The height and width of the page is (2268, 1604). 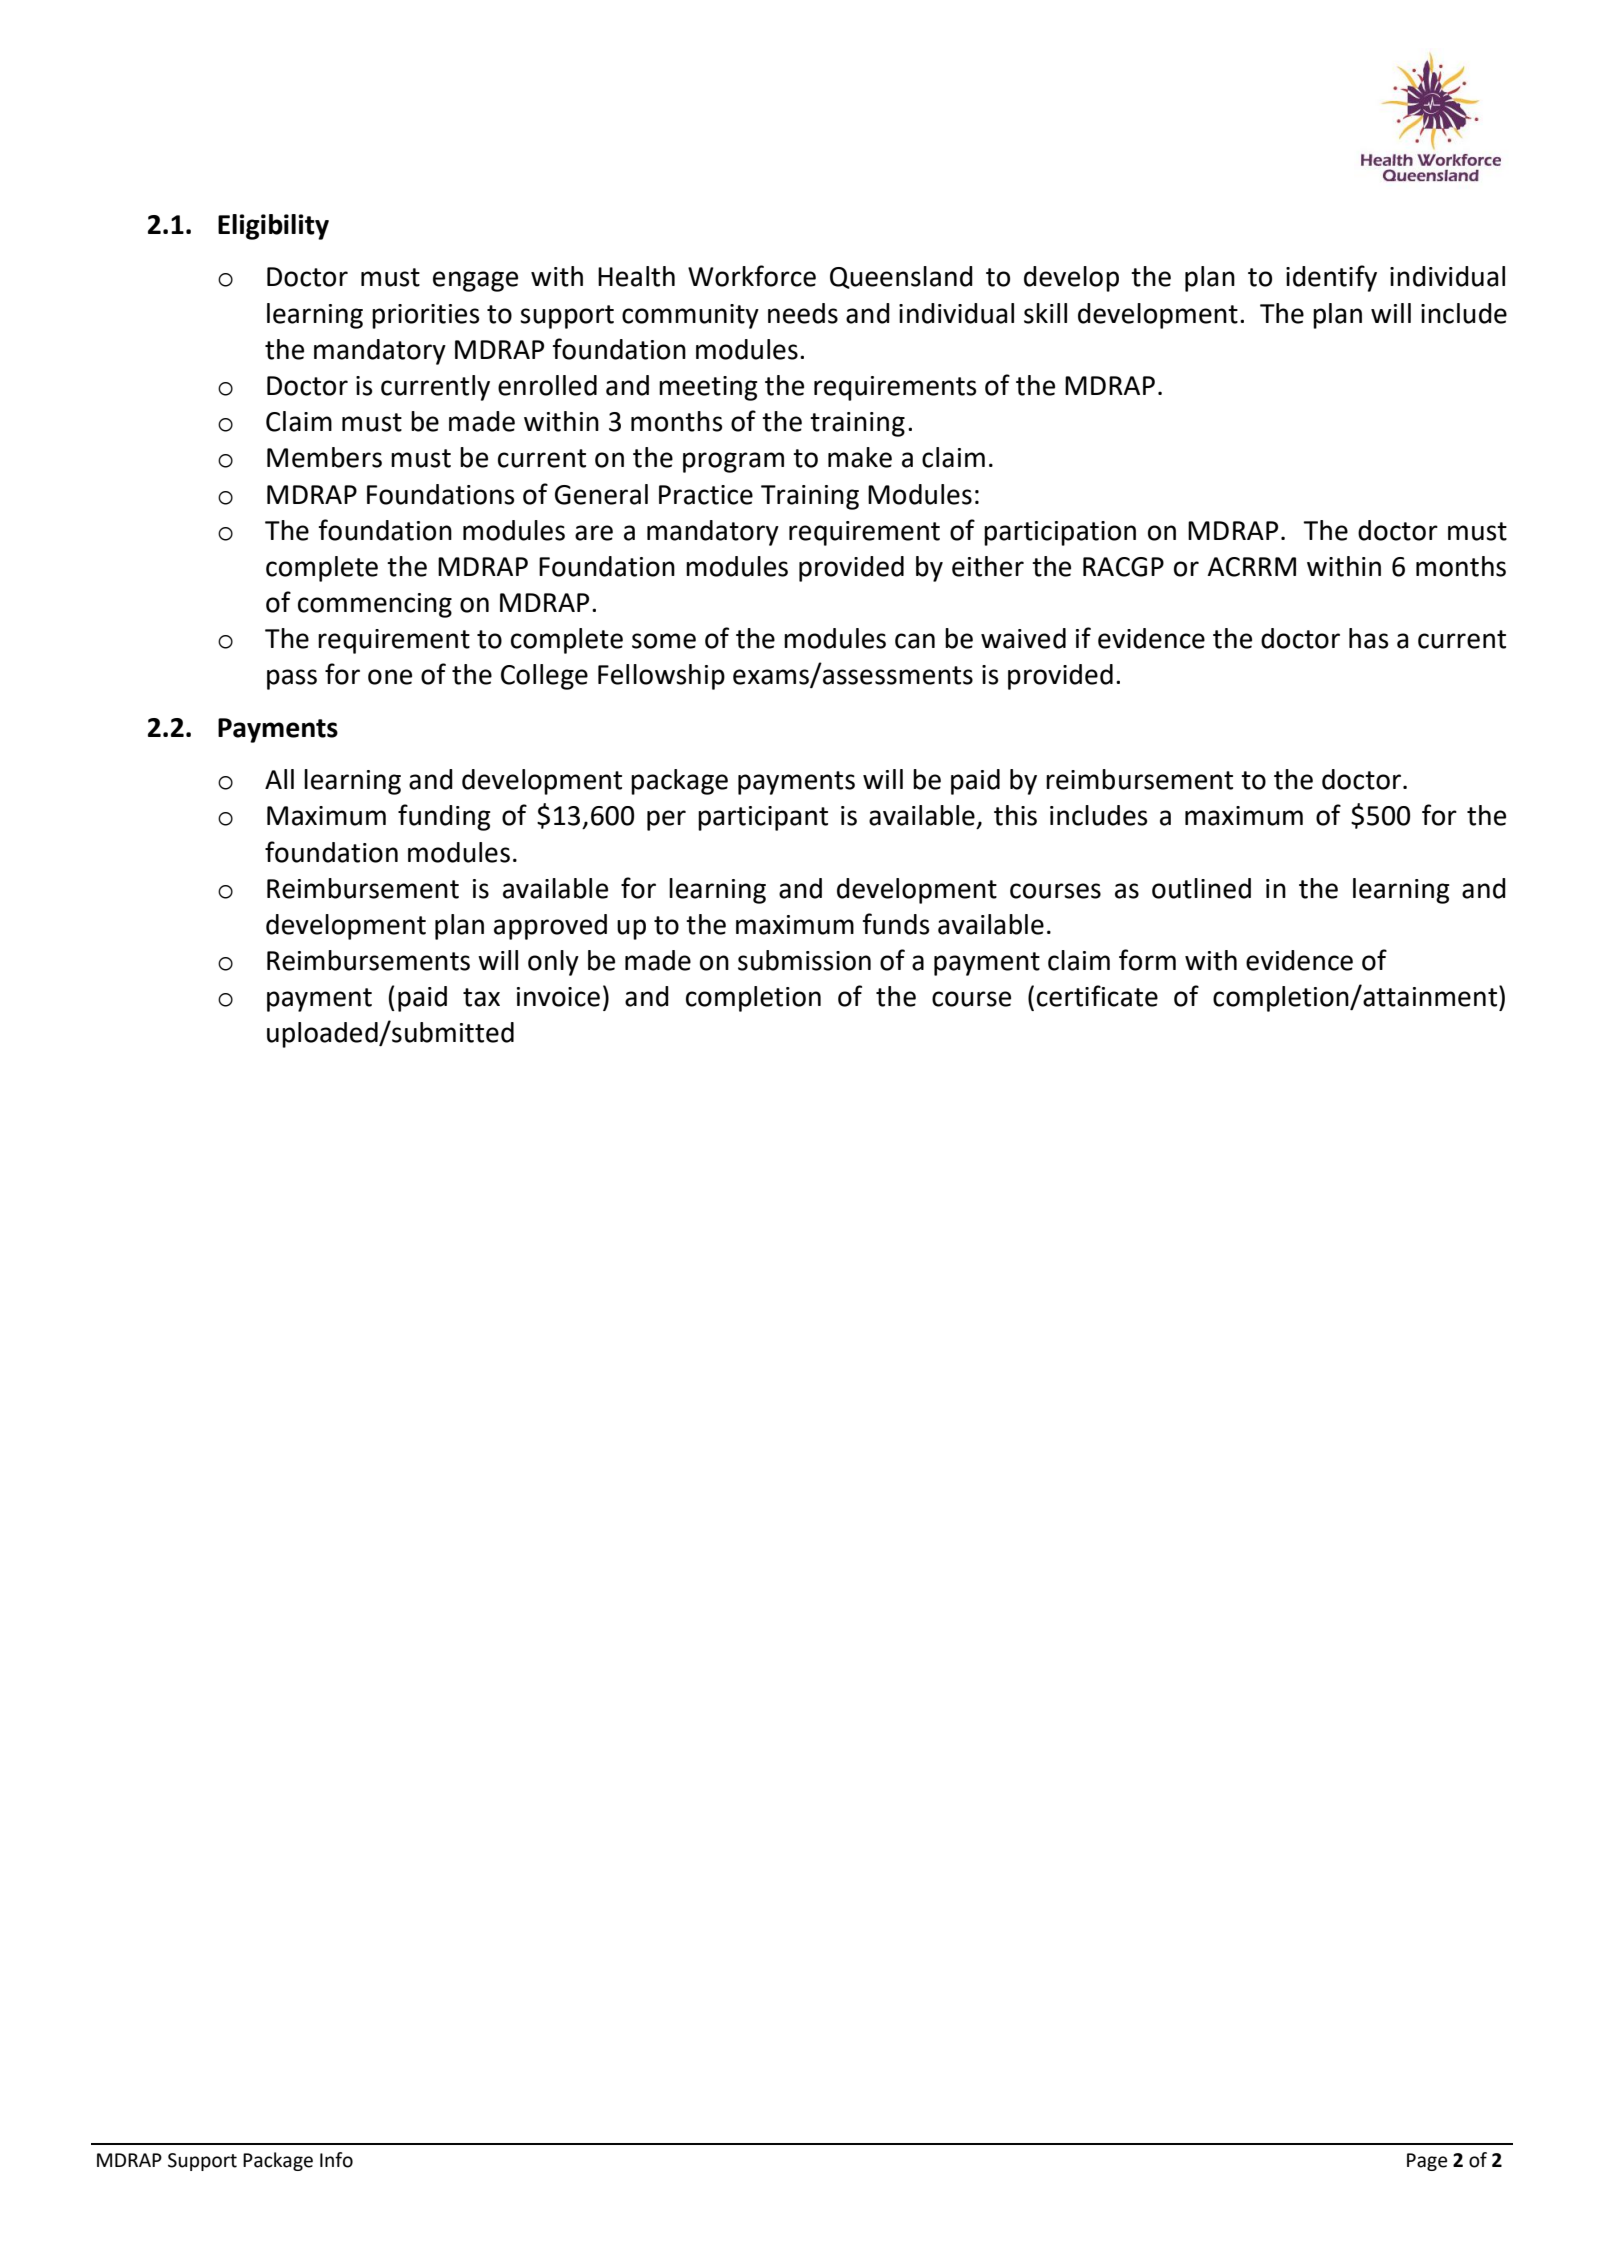 What do you see at coordinates (901, 277) in the page?
I see `Queensland` at bounding box center [901, 277].
